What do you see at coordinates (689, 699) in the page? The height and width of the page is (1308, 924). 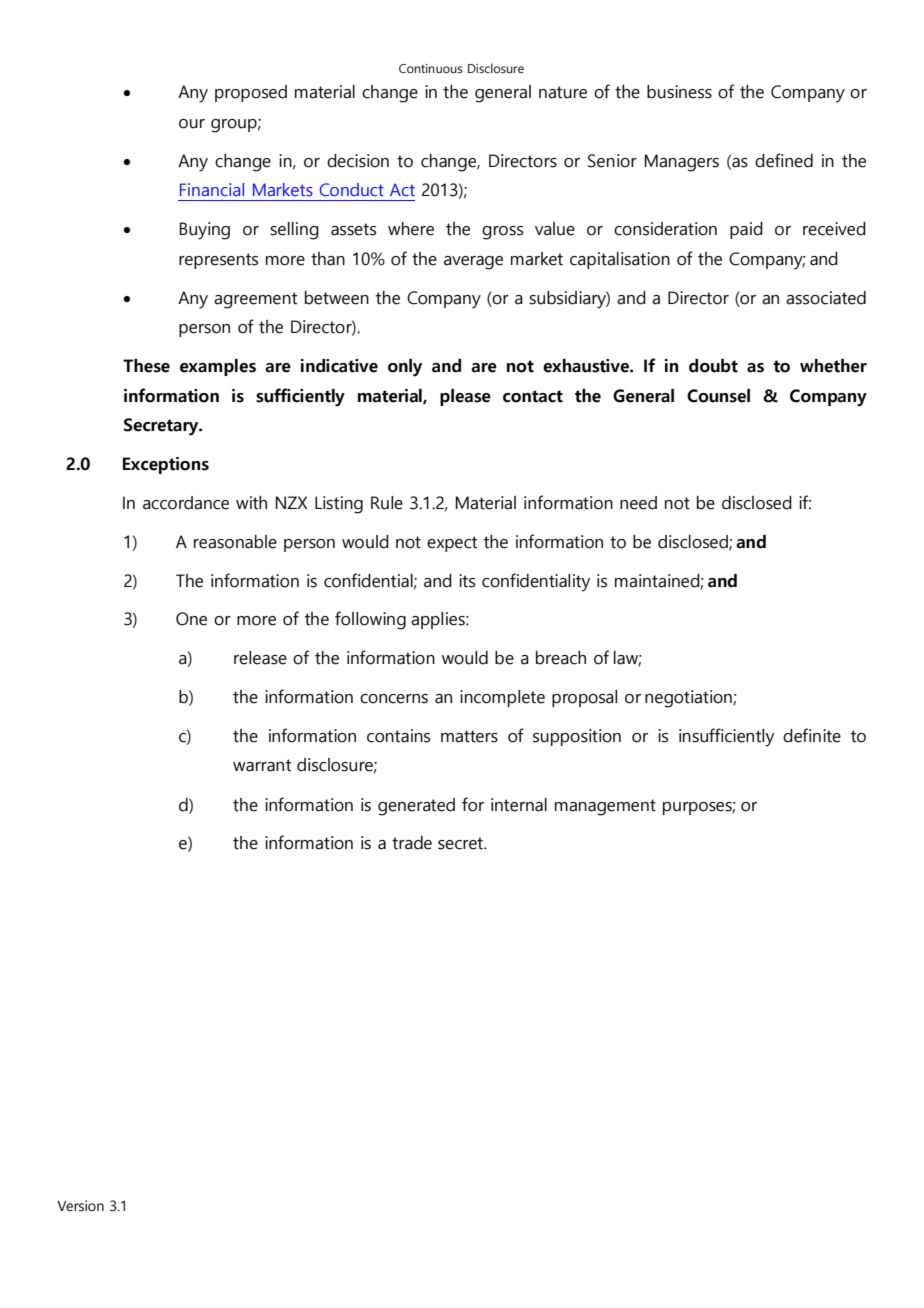 I see `negotiation` at bounding box center [689, 699].
